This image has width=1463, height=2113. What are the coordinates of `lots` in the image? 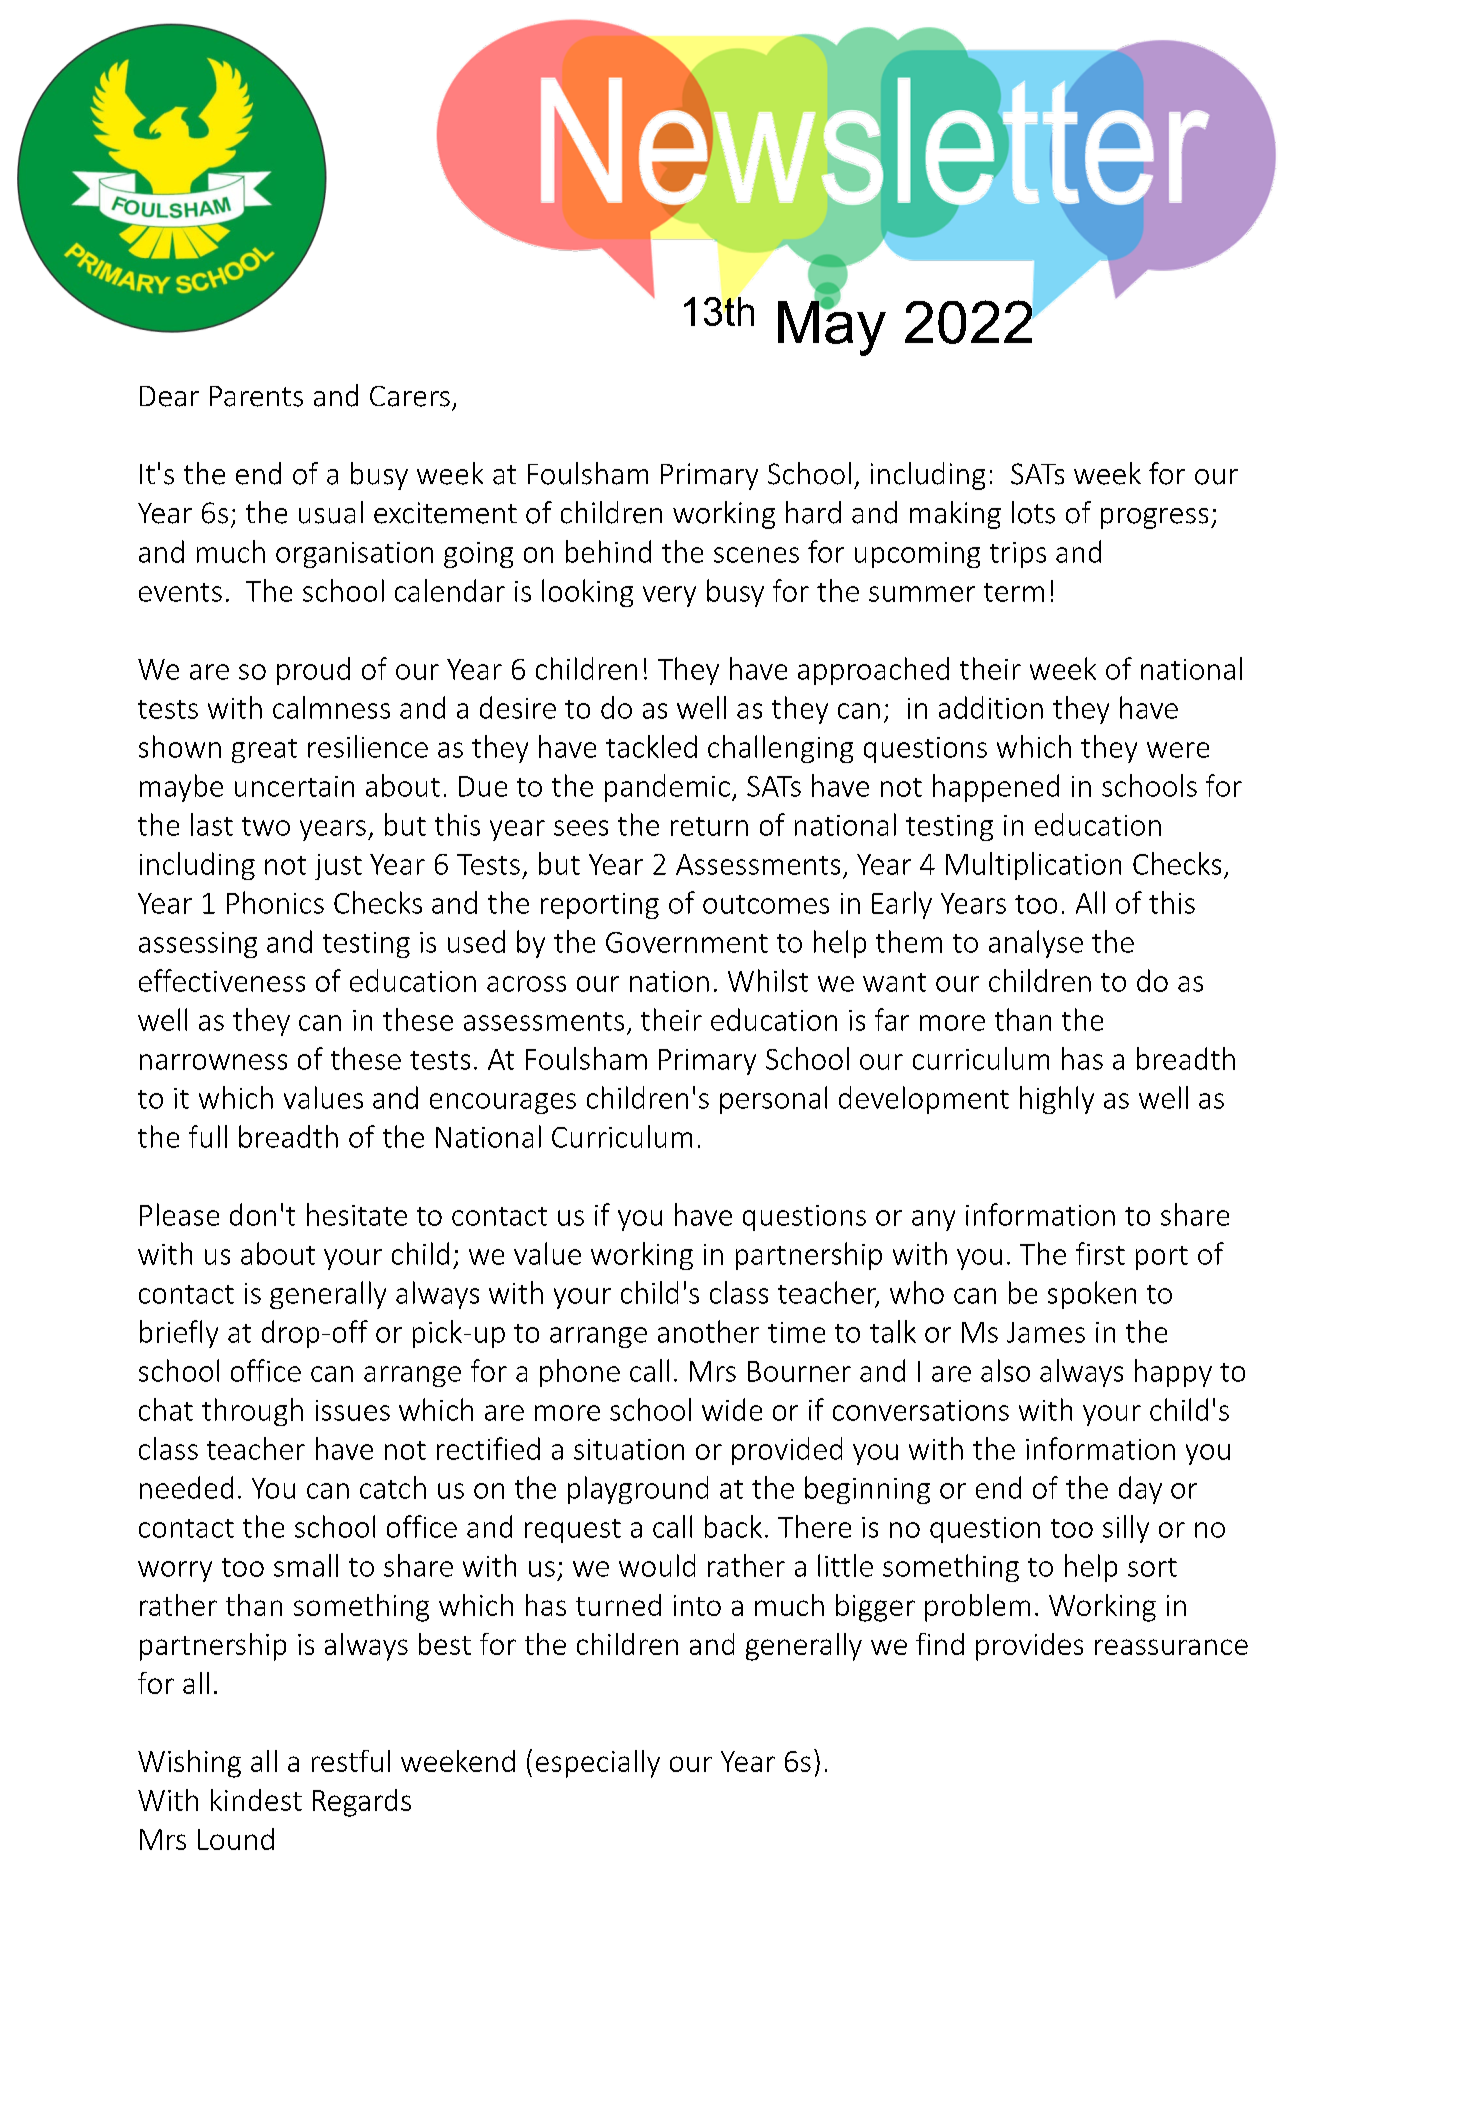 It's located at (1033, 512).
